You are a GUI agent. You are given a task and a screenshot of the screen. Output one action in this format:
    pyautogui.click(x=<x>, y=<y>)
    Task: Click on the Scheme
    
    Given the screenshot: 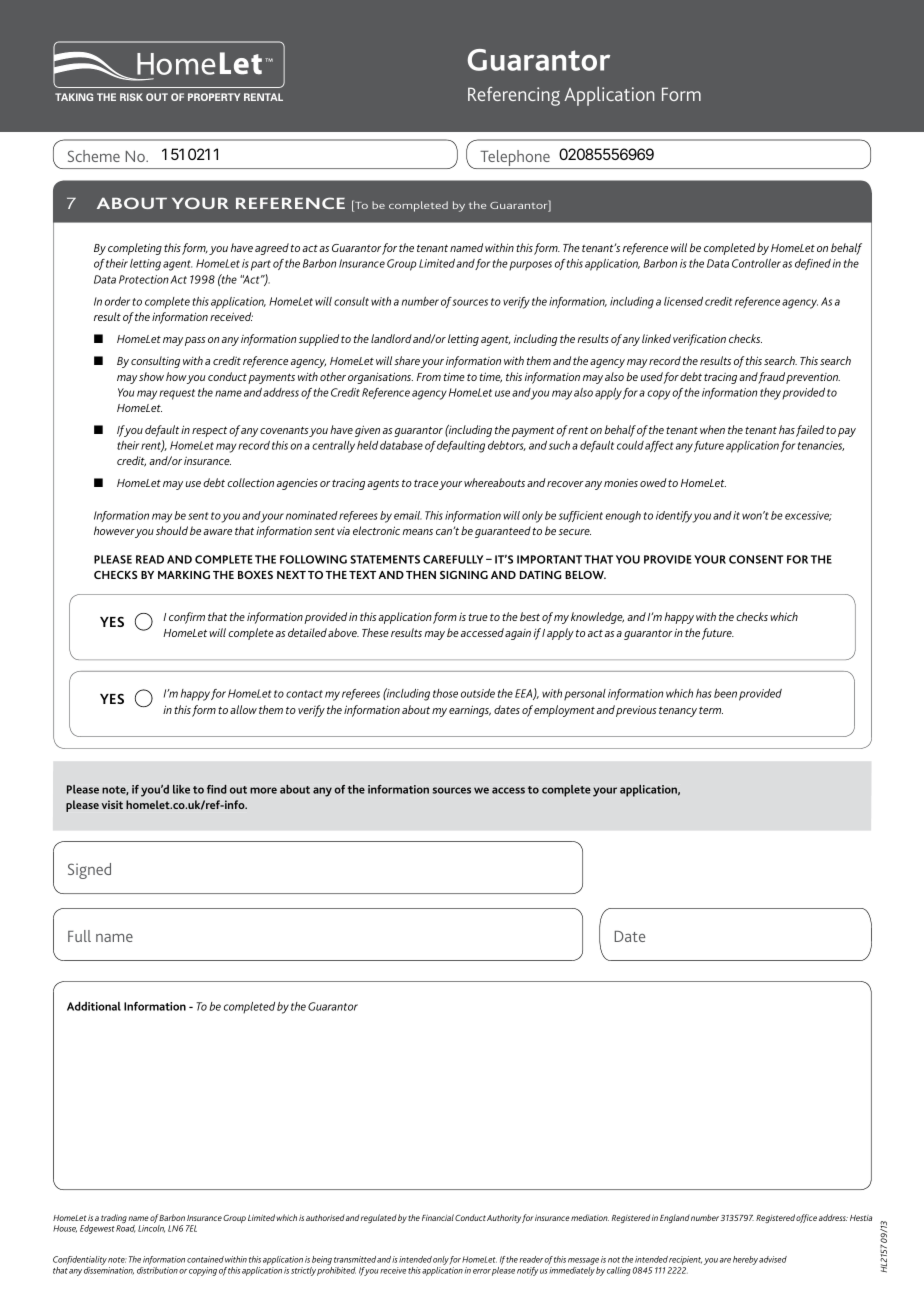 What is the action you would take?
    pyautogui.click(x=94, y=156)
